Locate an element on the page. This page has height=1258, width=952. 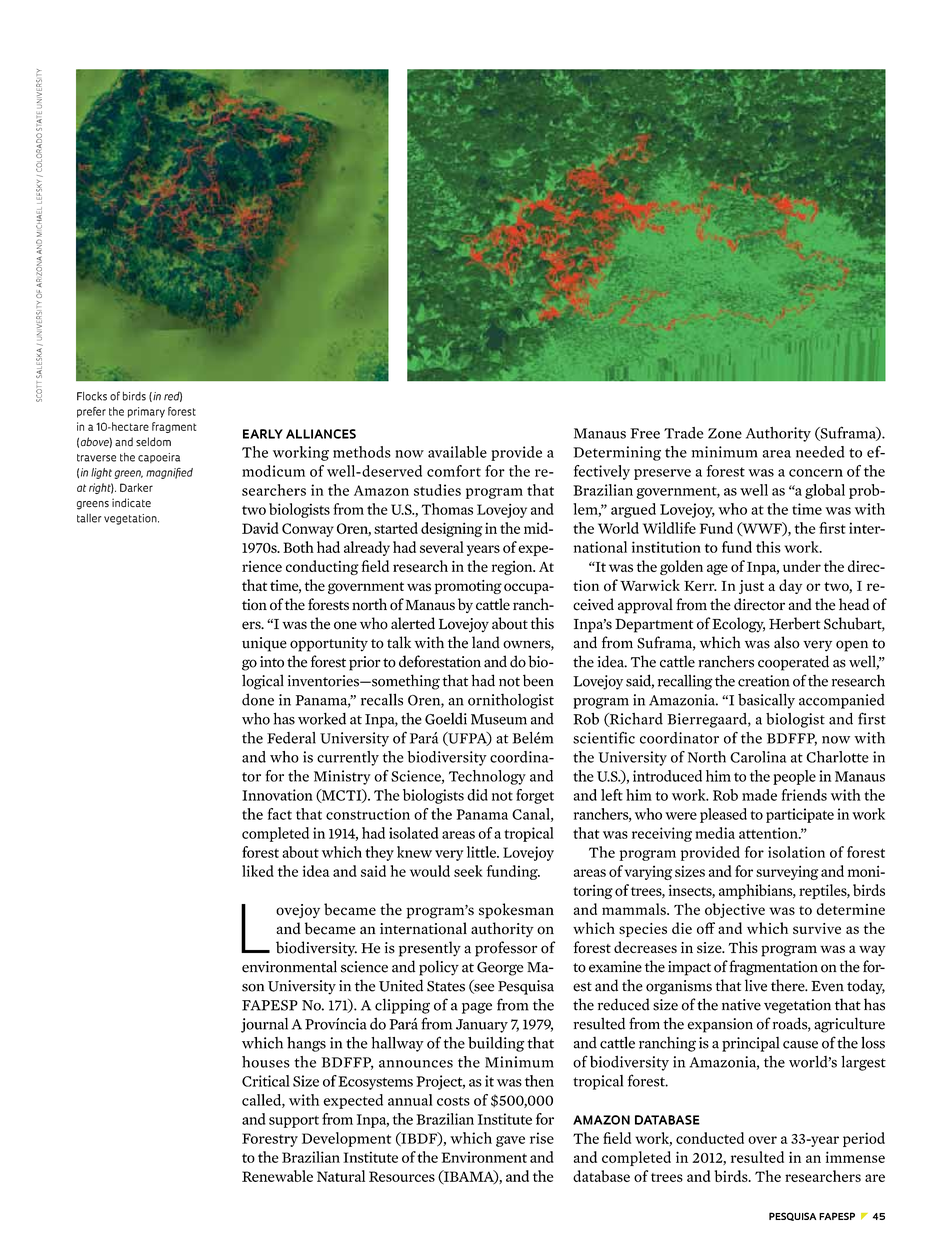
Zone is located at coordinates (725, 433).
